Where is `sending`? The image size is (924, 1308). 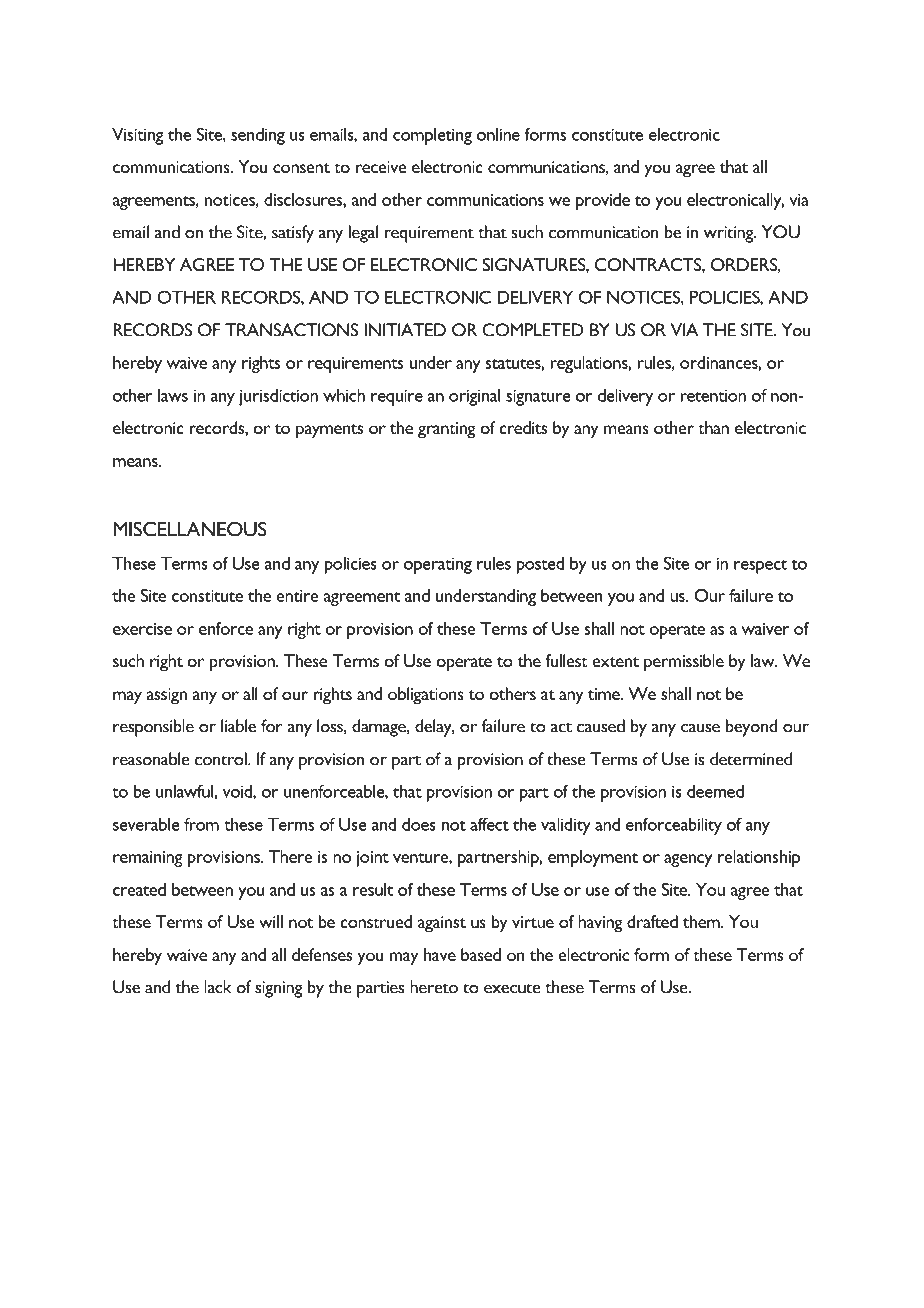
sending is located at coordinates (258, 136).
